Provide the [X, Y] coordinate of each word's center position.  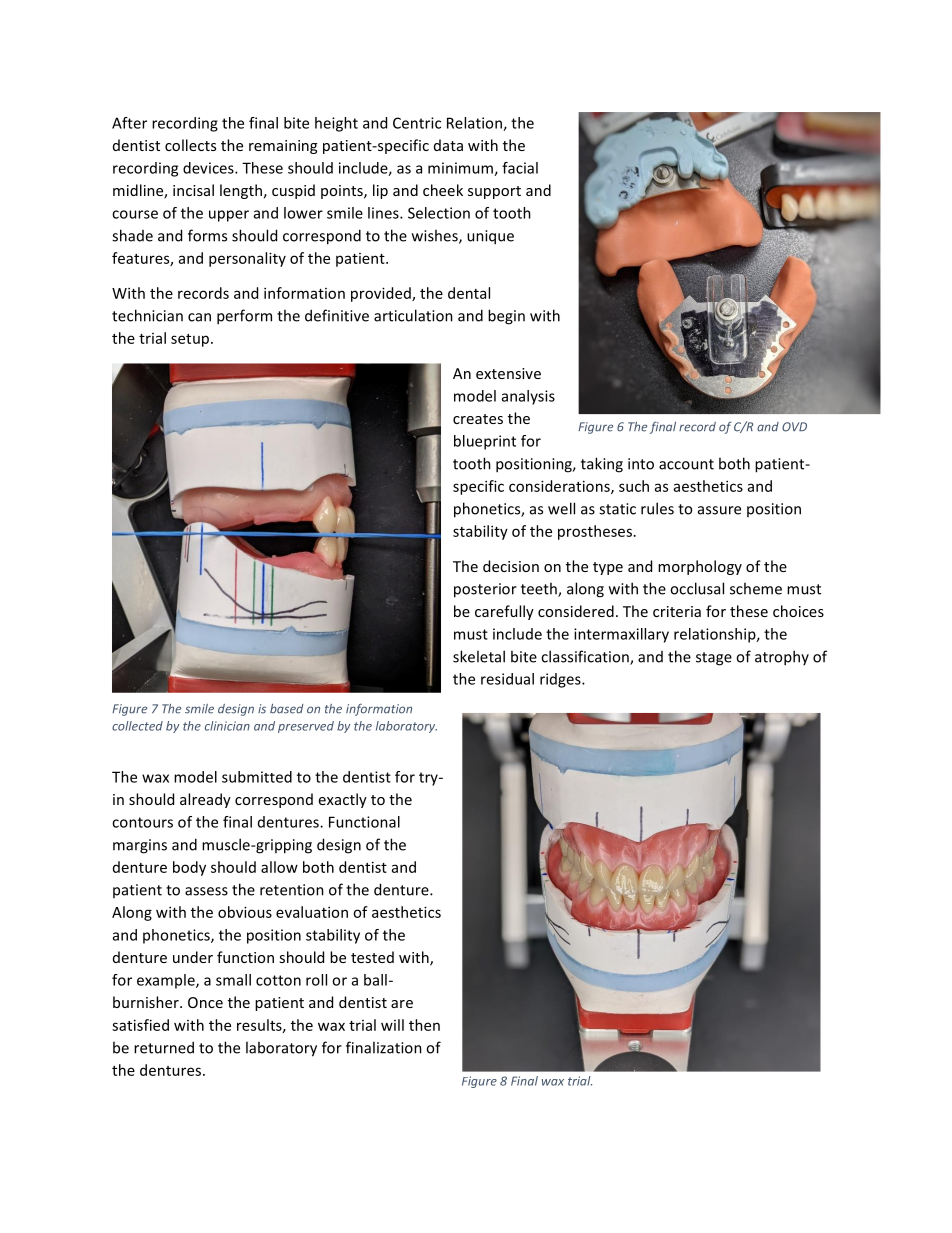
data [448, 145]
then [424, 1025]
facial [520, 168]
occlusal [697, 588]
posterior [485, 590]
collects [190, 145]
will [392, 1025]
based [286, 709]
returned [164, 1047]
